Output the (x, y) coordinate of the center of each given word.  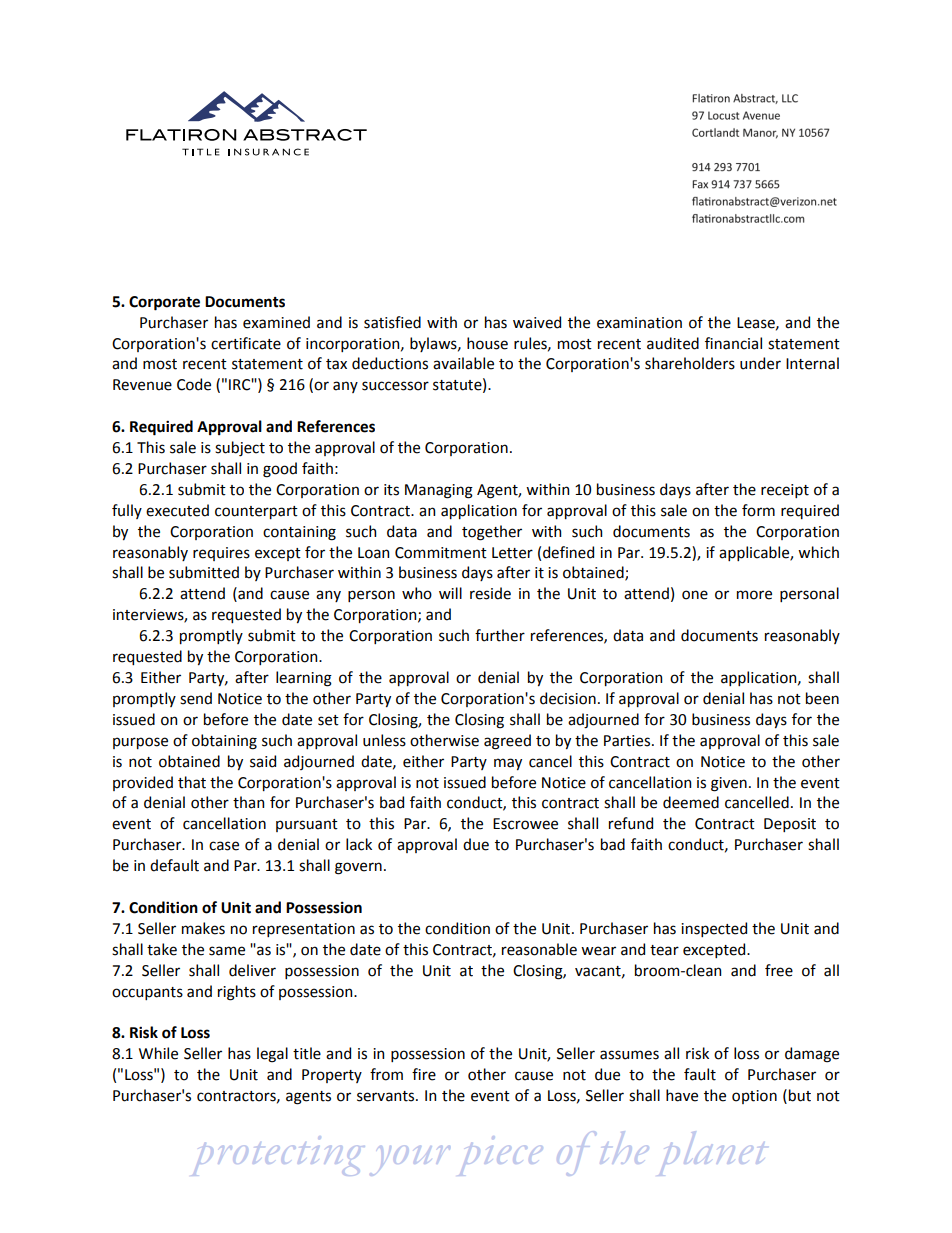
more (754, 595)
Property (332, 1076)
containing (299, 533)
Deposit (790, 825)
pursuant (307, 825)
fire (424, 1074)
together (492, 533)
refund (631, 823)
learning (304, 679)
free (779, 970)
